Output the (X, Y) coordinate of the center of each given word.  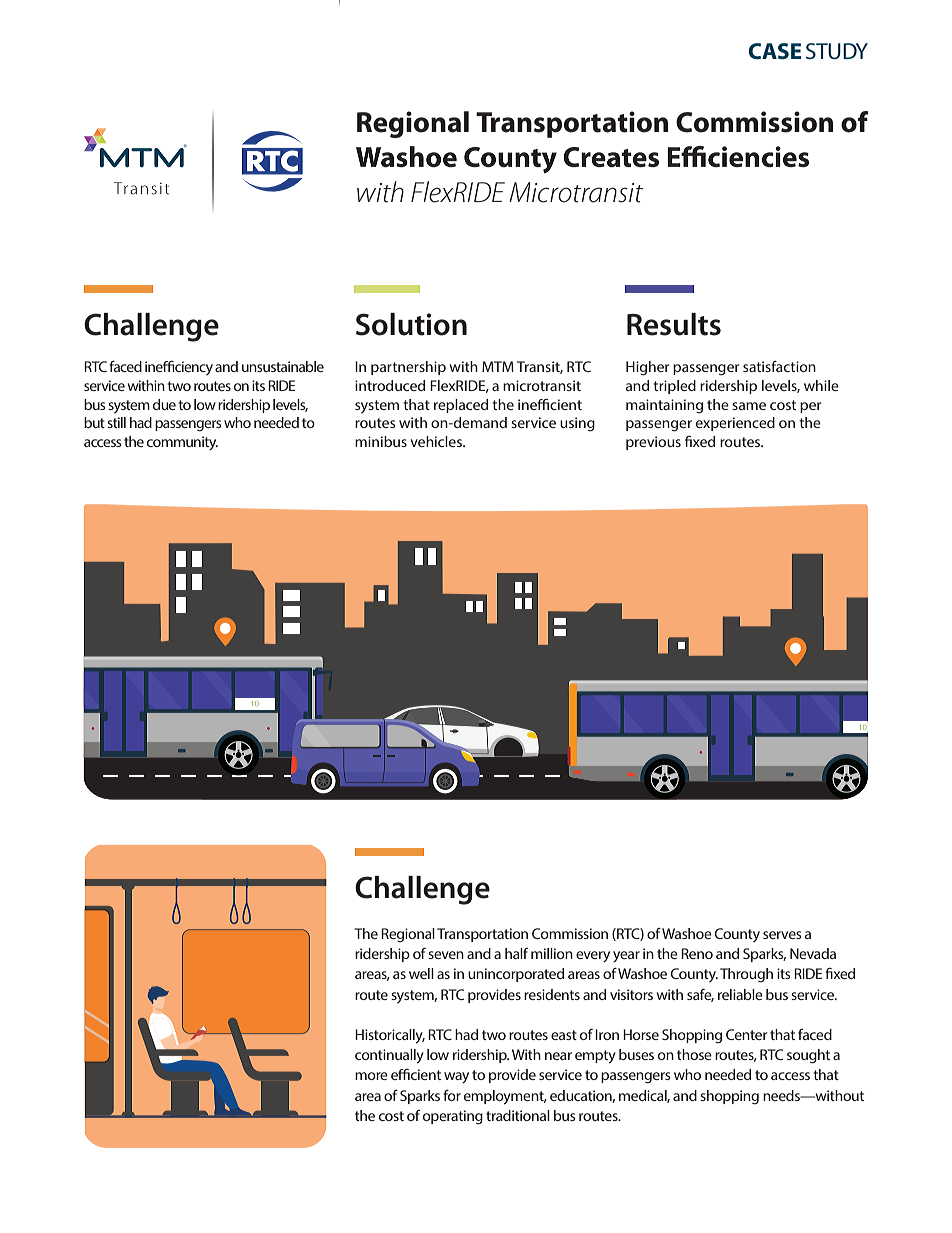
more (371, 1076)
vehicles (437, 441)
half (516, 953)
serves (782, 935)
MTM (498, 366)
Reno (697, 953)
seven (446, 955)
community (182, 443)
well (421, 973)
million (552, 953)
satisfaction (779, 366)
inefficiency (179, 368)
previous (653, 443)
